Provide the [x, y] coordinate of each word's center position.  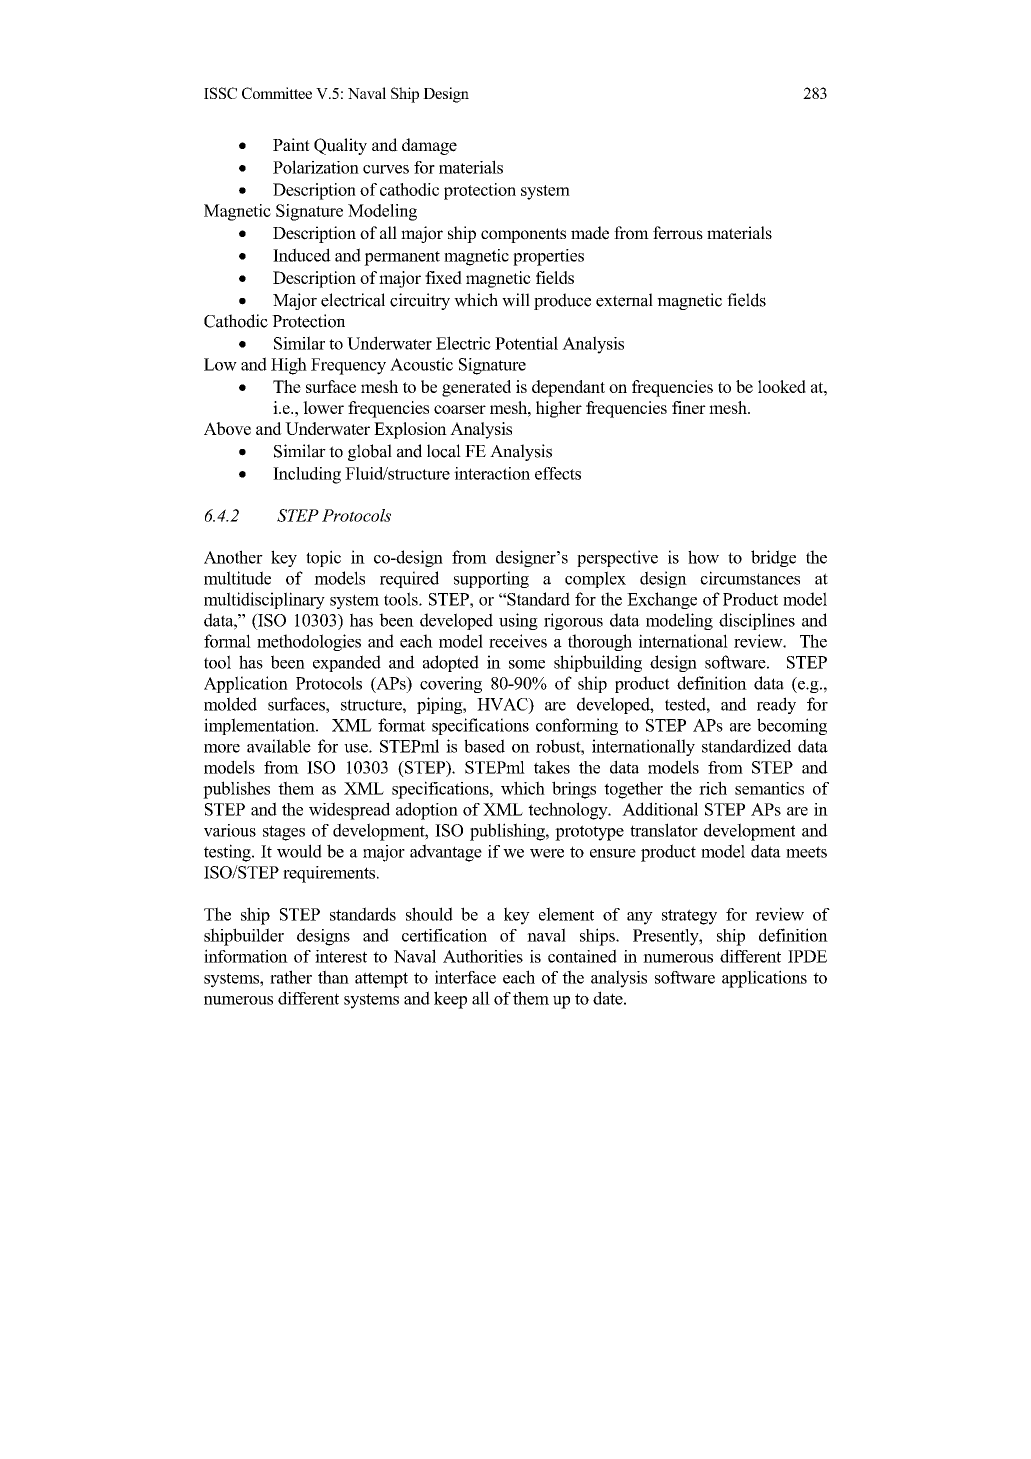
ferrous [678, 233]
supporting [491, 579]
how [703, 557]
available [279, 746]
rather [291, 977]
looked [782, 386]
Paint [291, 144]
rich [713, 788]
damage [429, 146]
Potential [526, 343]
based [484, 746]
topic [323, 558]
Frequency [348, 366]
